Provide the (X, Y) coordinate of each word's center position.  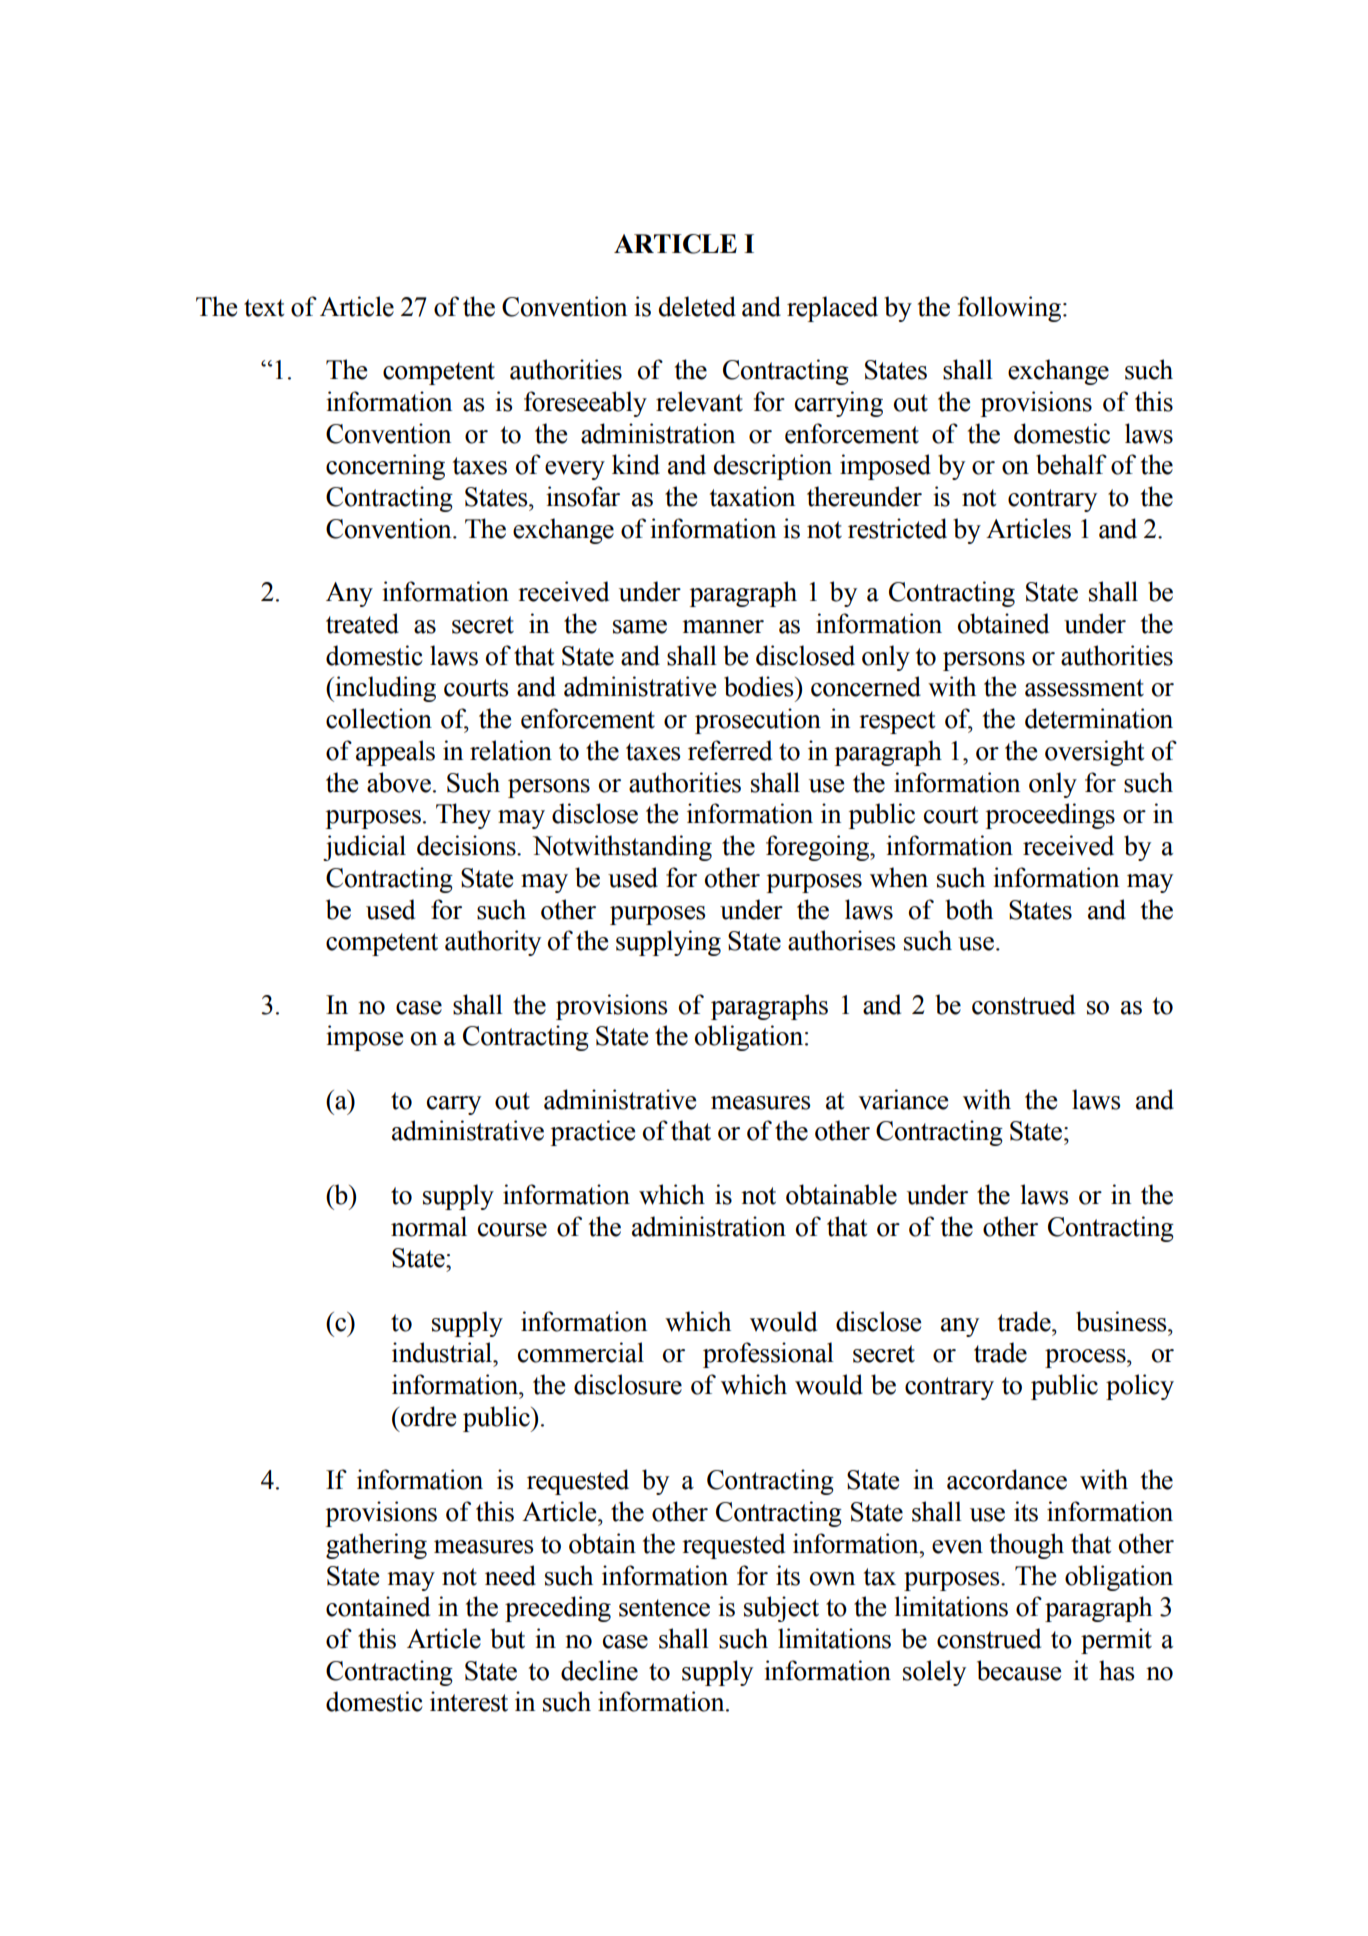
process (1086, 1358)
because (1019, 1670)
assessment (1084, 688)
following (1011, 309)
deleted (697, 306)
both (969, 909)
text (264, 308)
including (384, 689)
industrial (443, 1352)
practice (592, 1133)
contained (378, 1606)
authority (493, 943)
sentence (664, 1608)
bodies (760, 686)
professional (768, 1355)
